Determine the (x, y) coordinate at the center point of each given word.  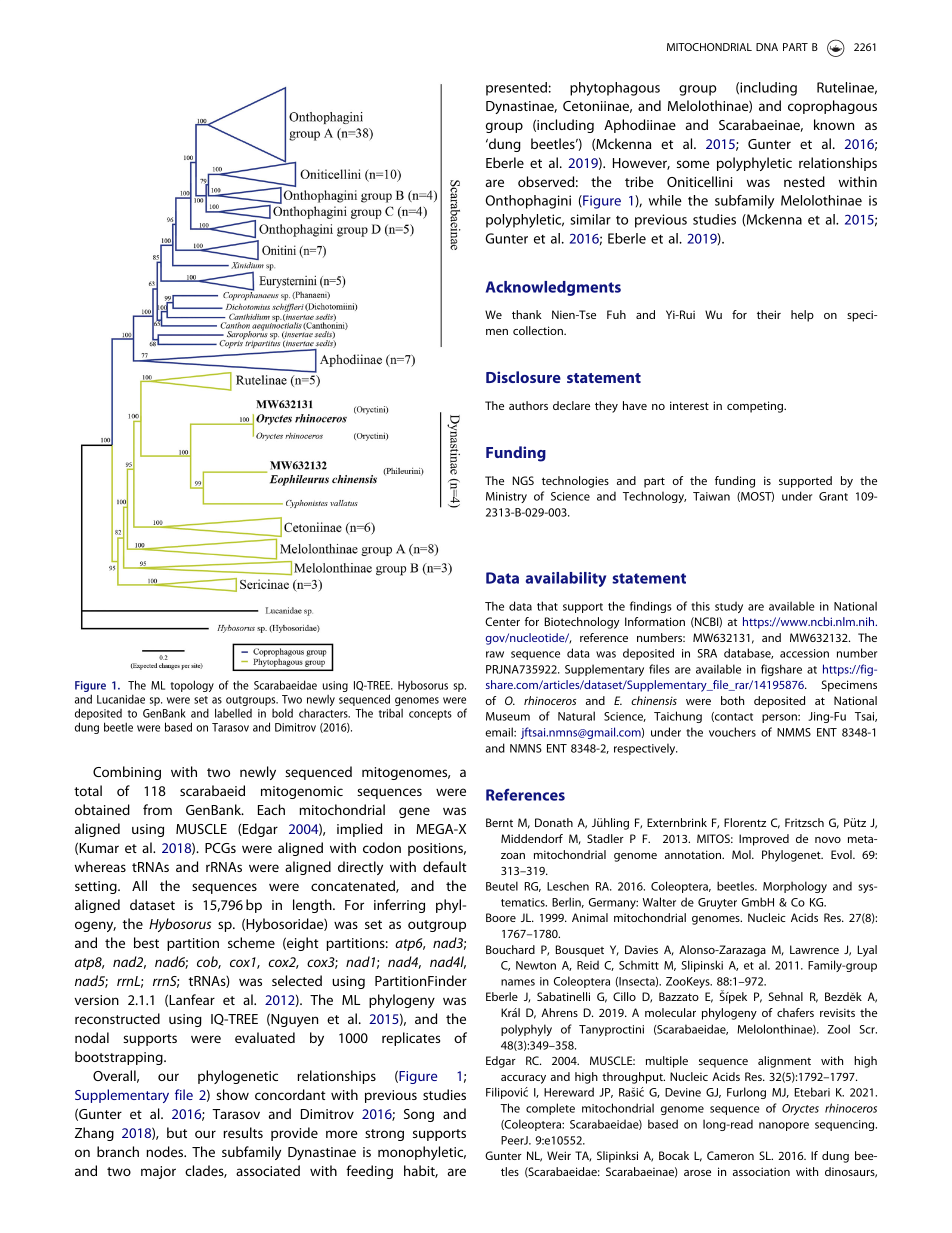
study (729, 607)
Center (502, 621)
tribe (639, 181)
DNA (767, 47)
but (177, 1132)
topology (192, 686)
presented (516, 89)
